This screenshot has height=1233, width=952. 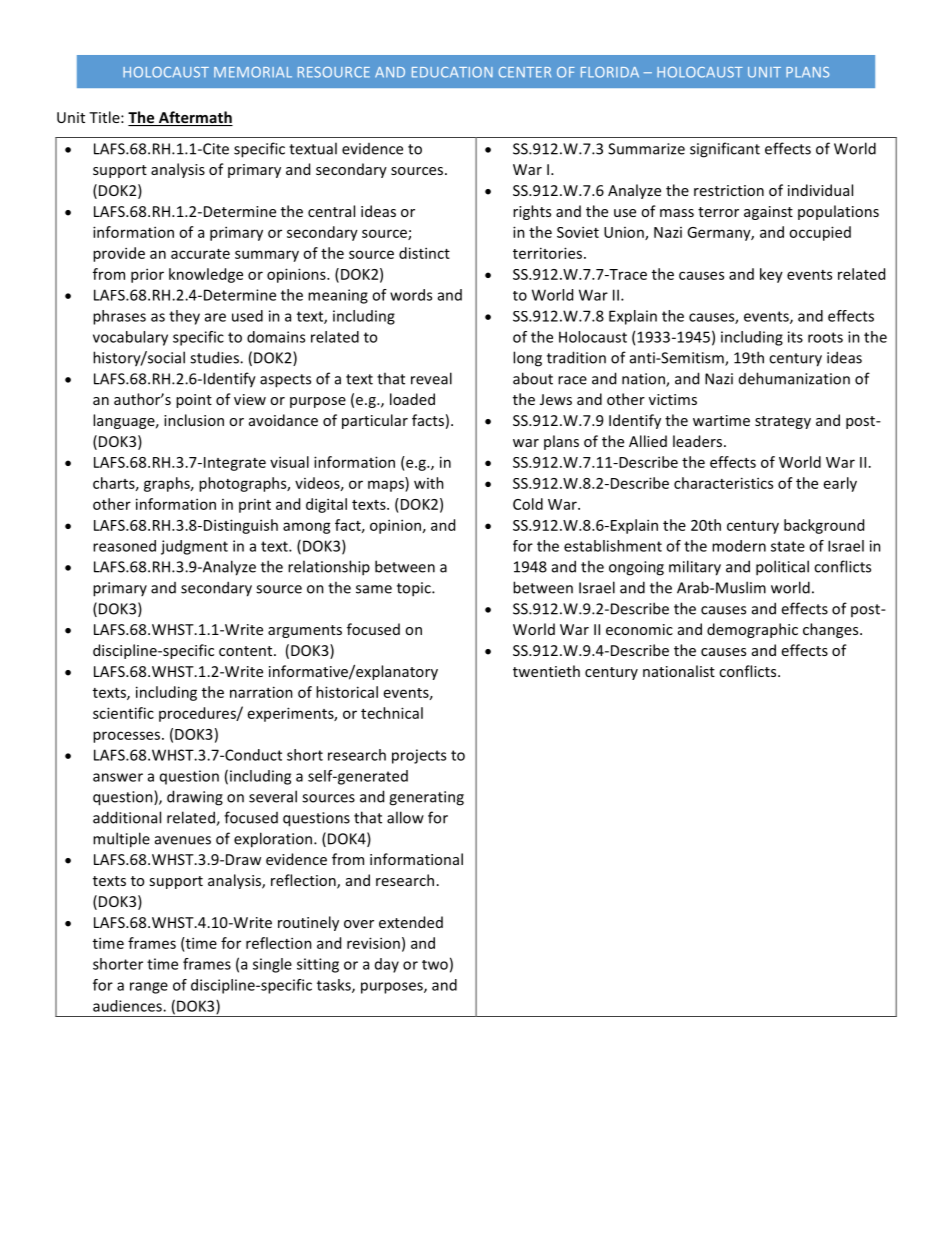 What do you see at coordinates (261, 692) in the screenshot?
I see `narration` at bounding box center [261, 692].
